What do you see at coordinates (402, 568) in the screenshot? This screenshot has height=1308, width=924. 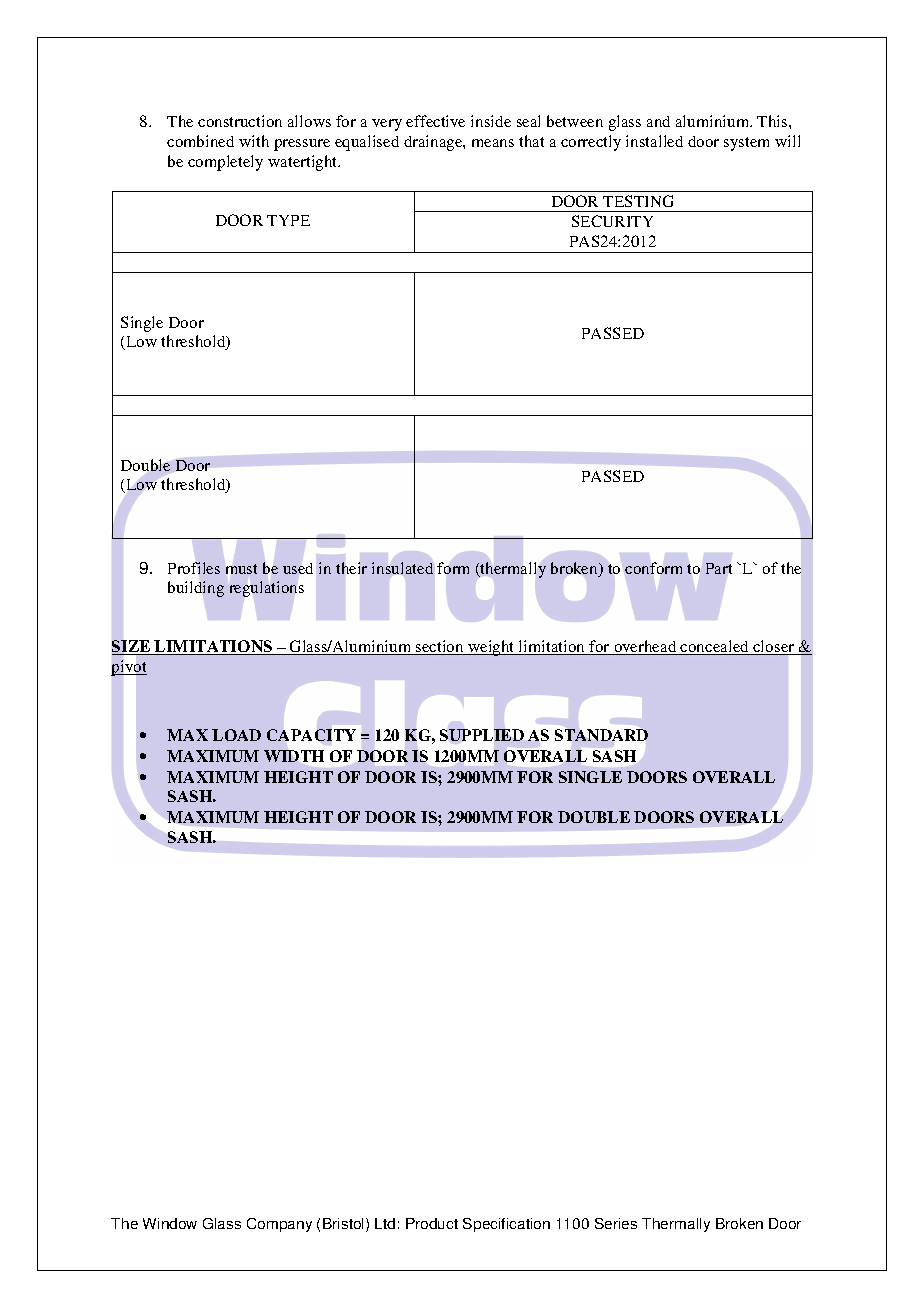 I see `insulated` at bounding box center [402, 568].
